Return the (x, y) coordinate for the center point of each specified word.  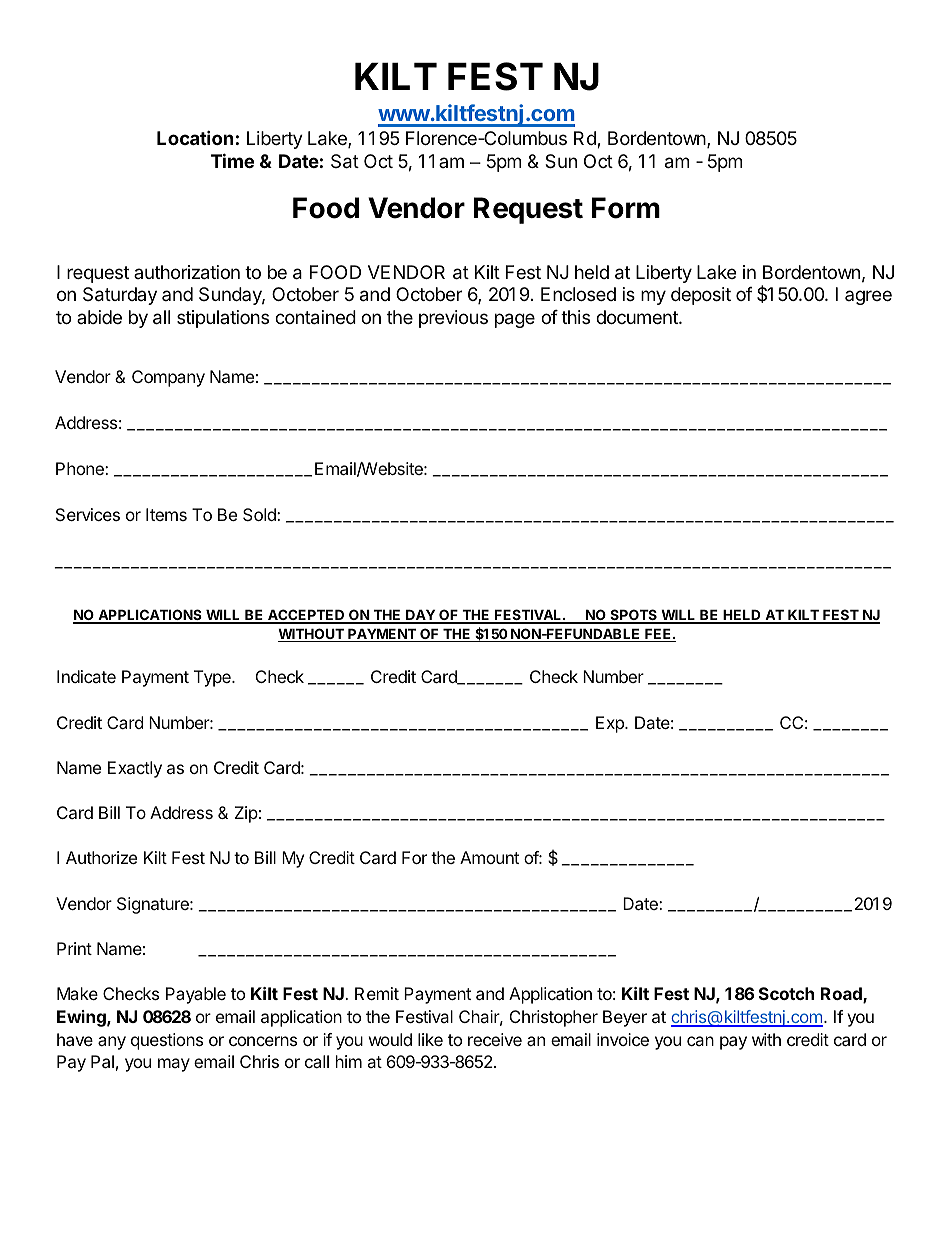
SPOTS (633, 616)
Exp (611, 724)
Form (626, 208)
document (638, 317)
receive (495, 1039)
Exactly (135, 769)
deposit (701, 296)
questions (167, 1041)
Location (195, 137)
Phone (81, 468)
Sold (260, 514)
